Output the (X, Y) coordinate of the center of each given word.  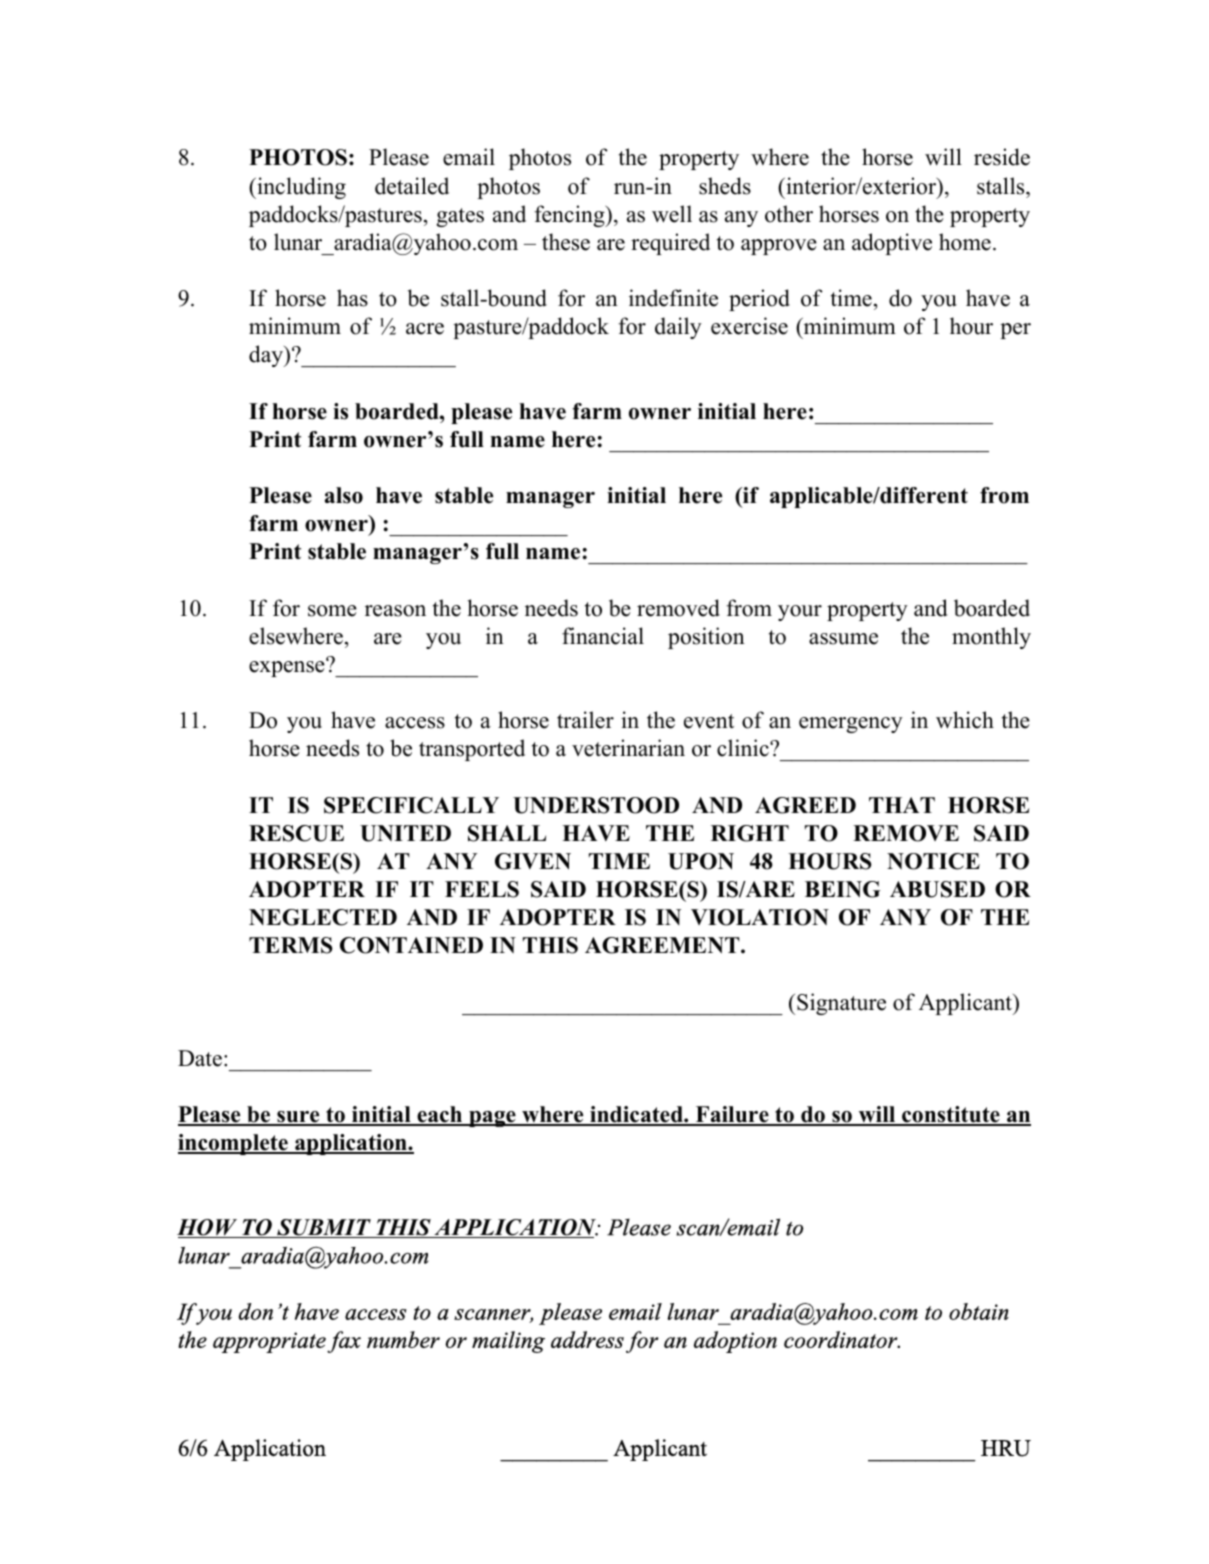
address (587, 1339)
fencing (570, 216)
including (300, 188)
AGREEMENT (663, 945)
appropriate (269, 1342)
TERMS (291, 945)
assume (843, 639)
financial (603, 636)
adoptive (892, 244)
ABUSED (937, 889)
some (332, 611)
